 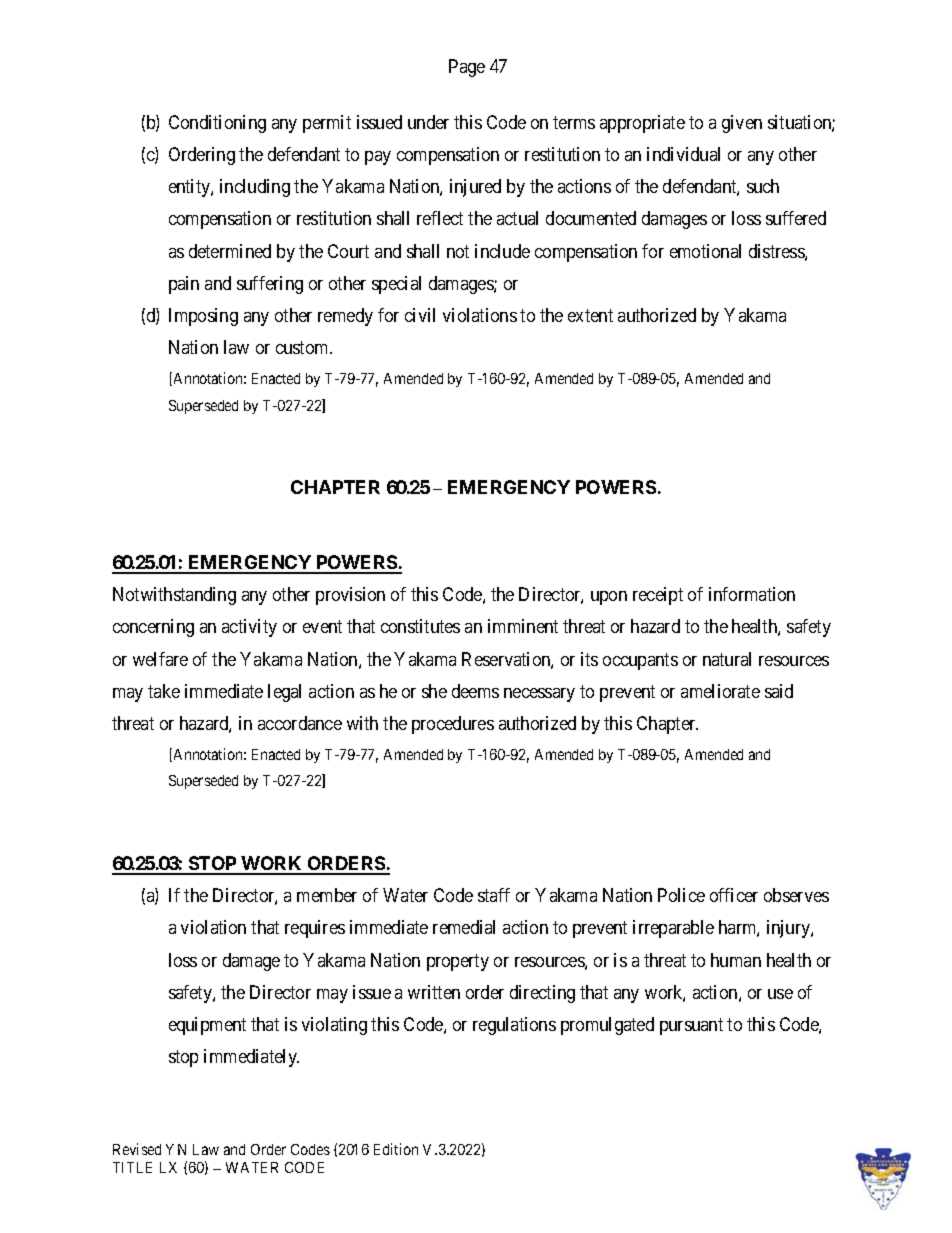 I want to click on custom, so click(x=303, y=347).
